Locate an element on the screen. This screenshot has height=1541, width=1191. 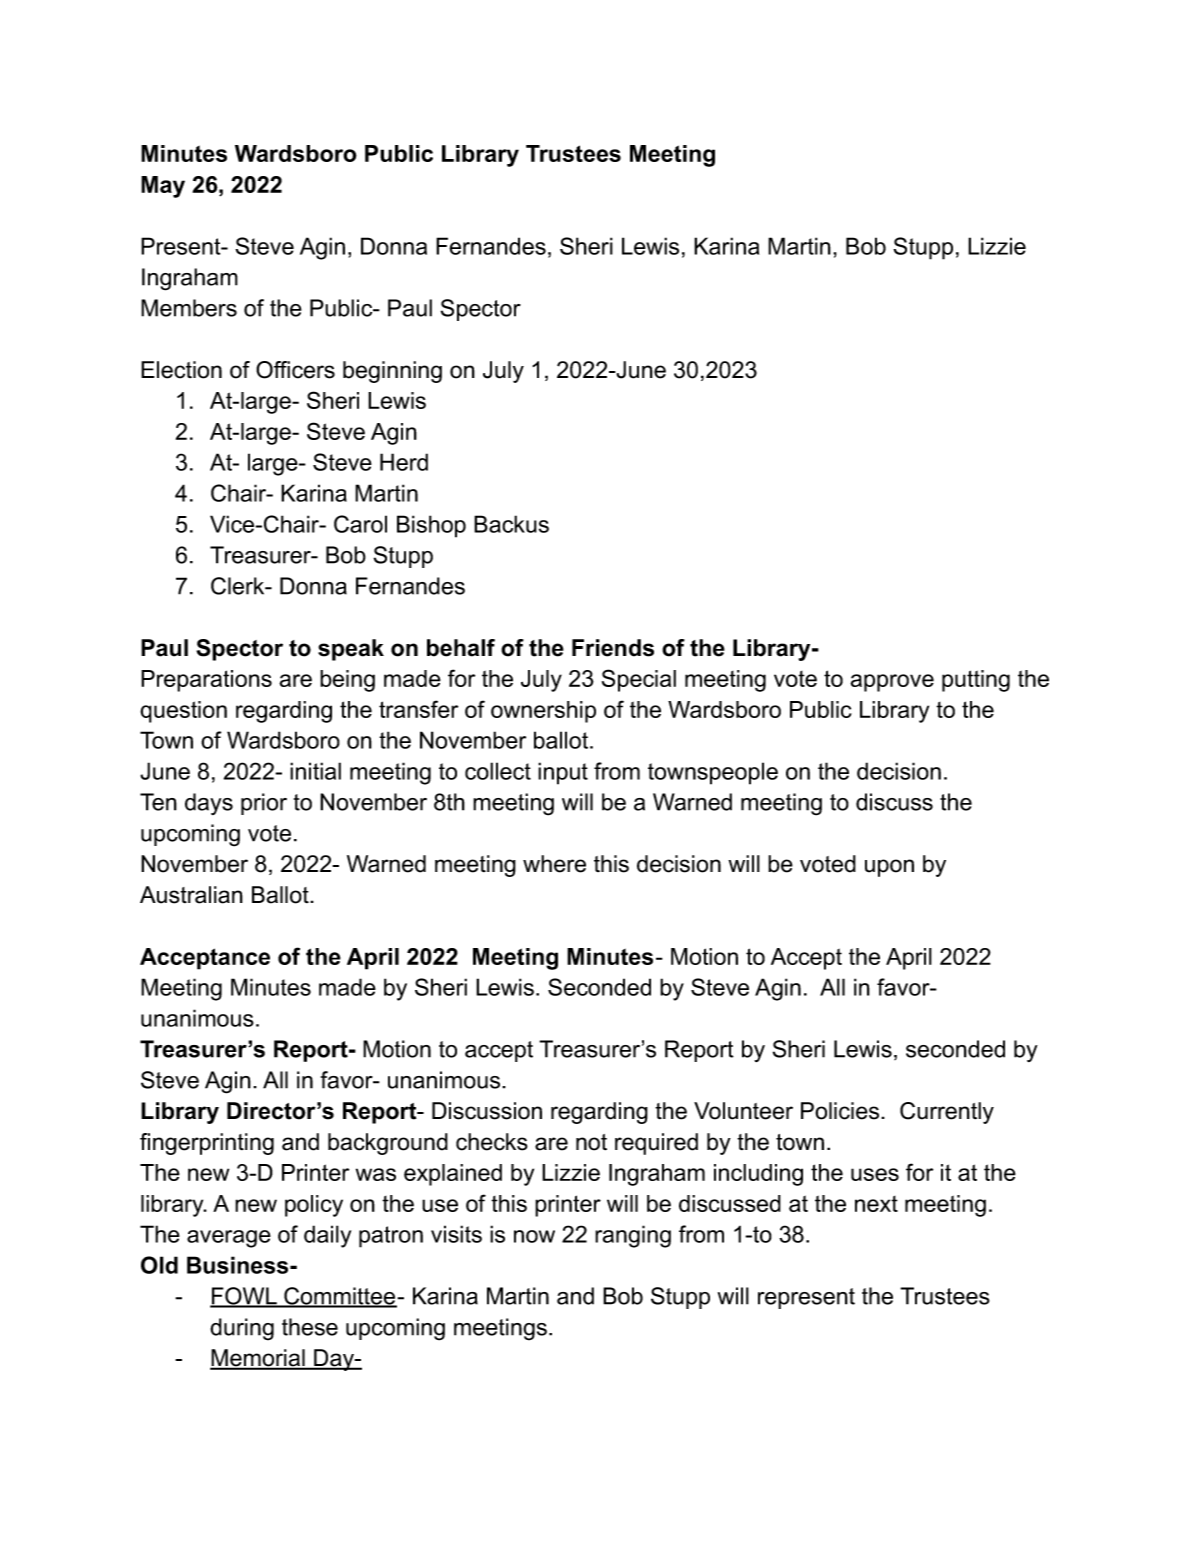
Herd is located at coordinates (404, 462).
